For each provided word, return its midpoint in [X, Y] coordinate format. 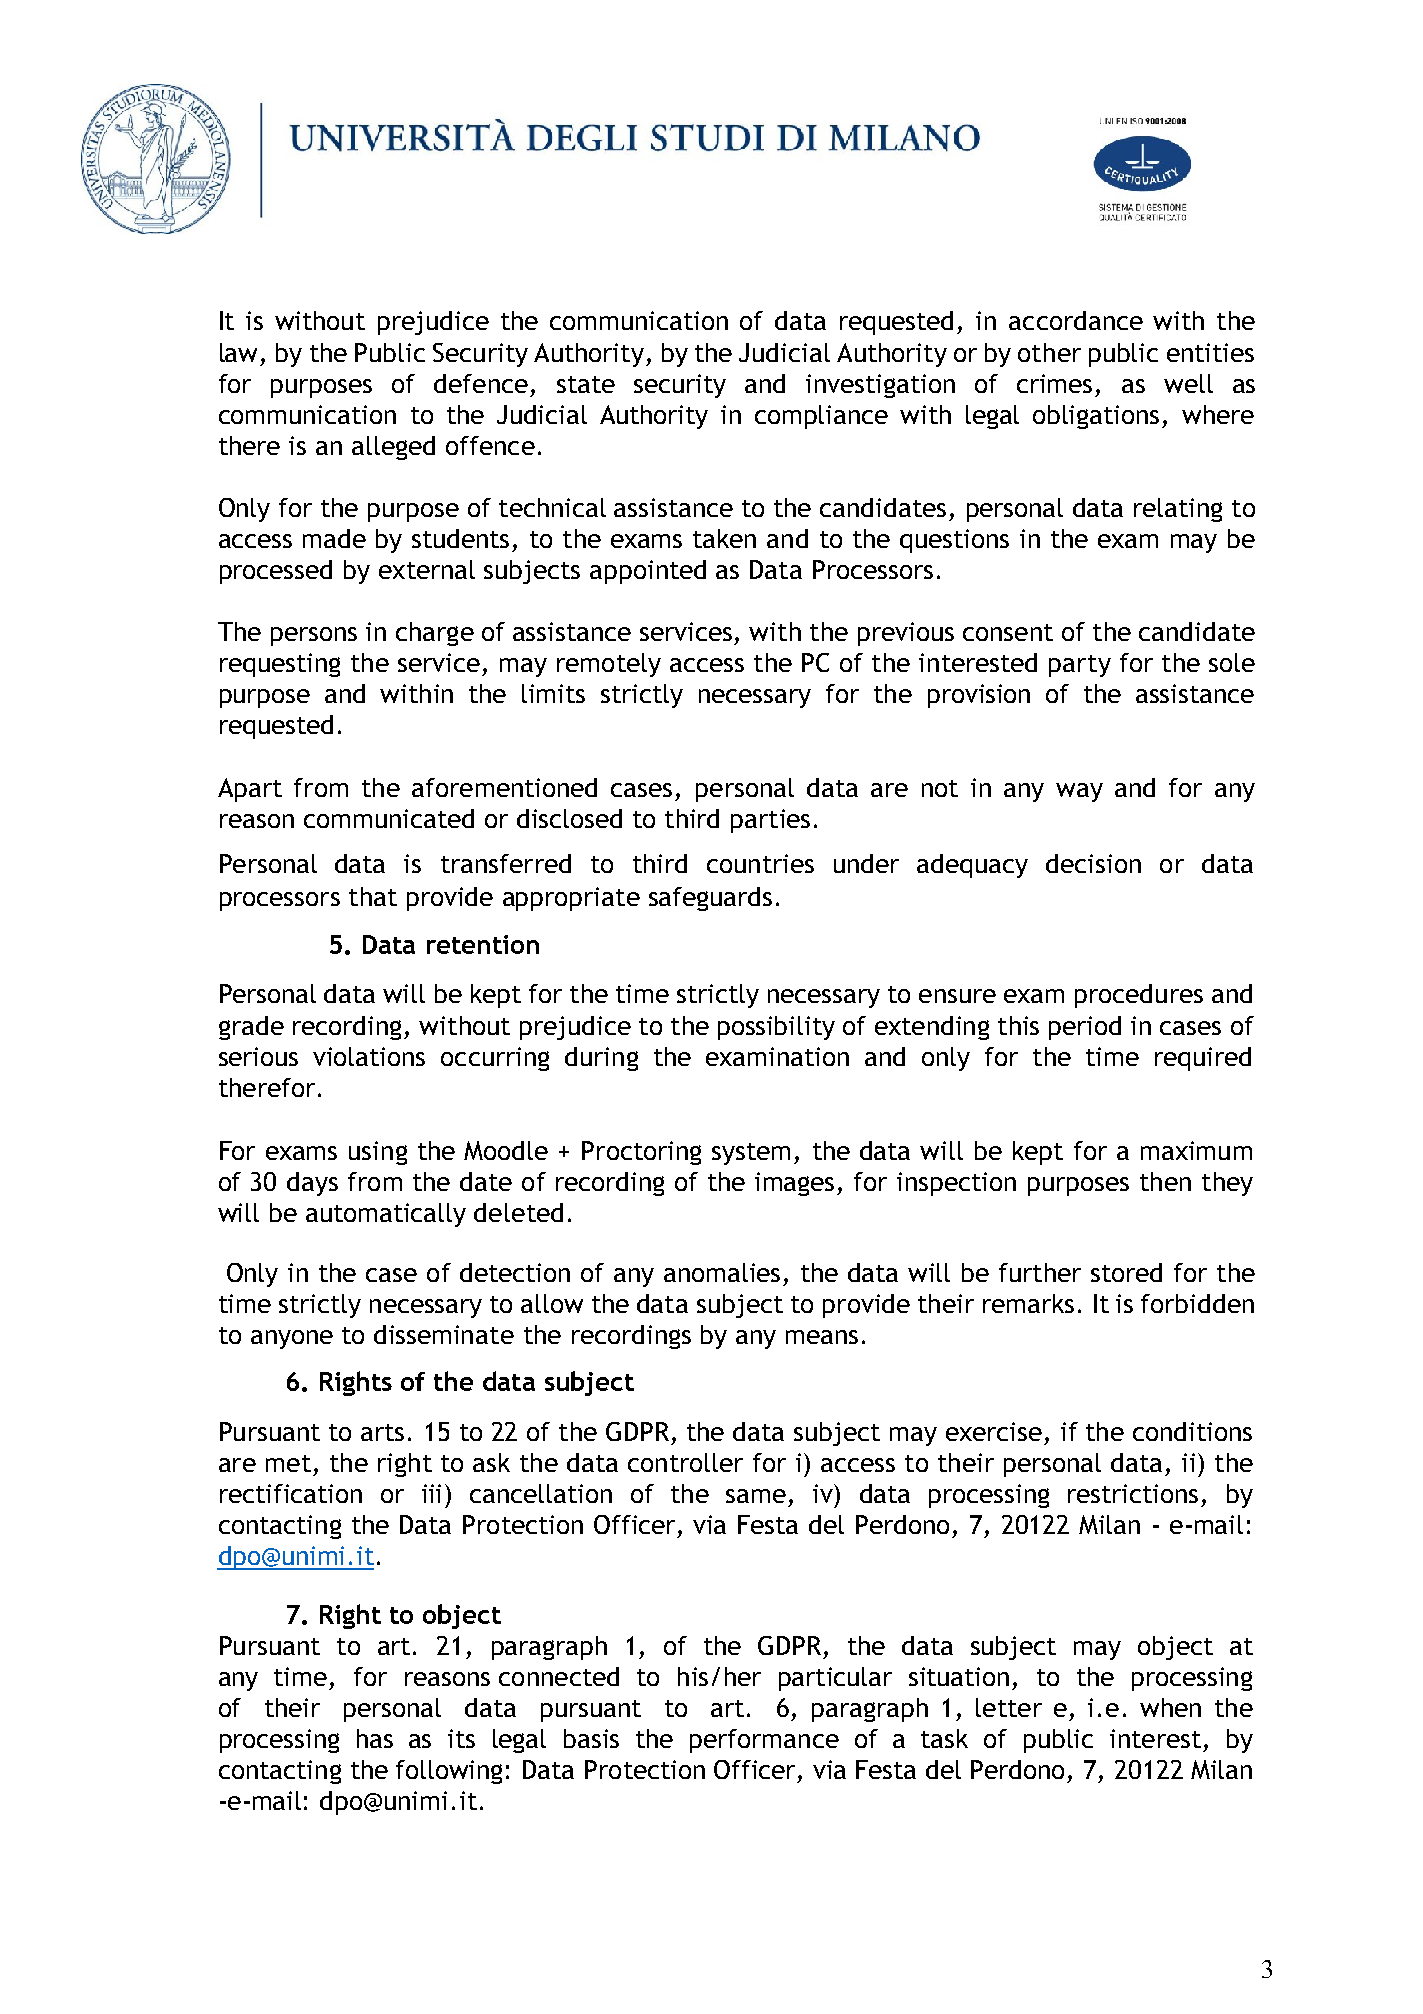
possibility [776, 1028]
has [375, 1738]
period [1085, 1028]
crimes [1054, 383]
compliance [821, 417]
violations [369, 1056]
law [238, 352]
